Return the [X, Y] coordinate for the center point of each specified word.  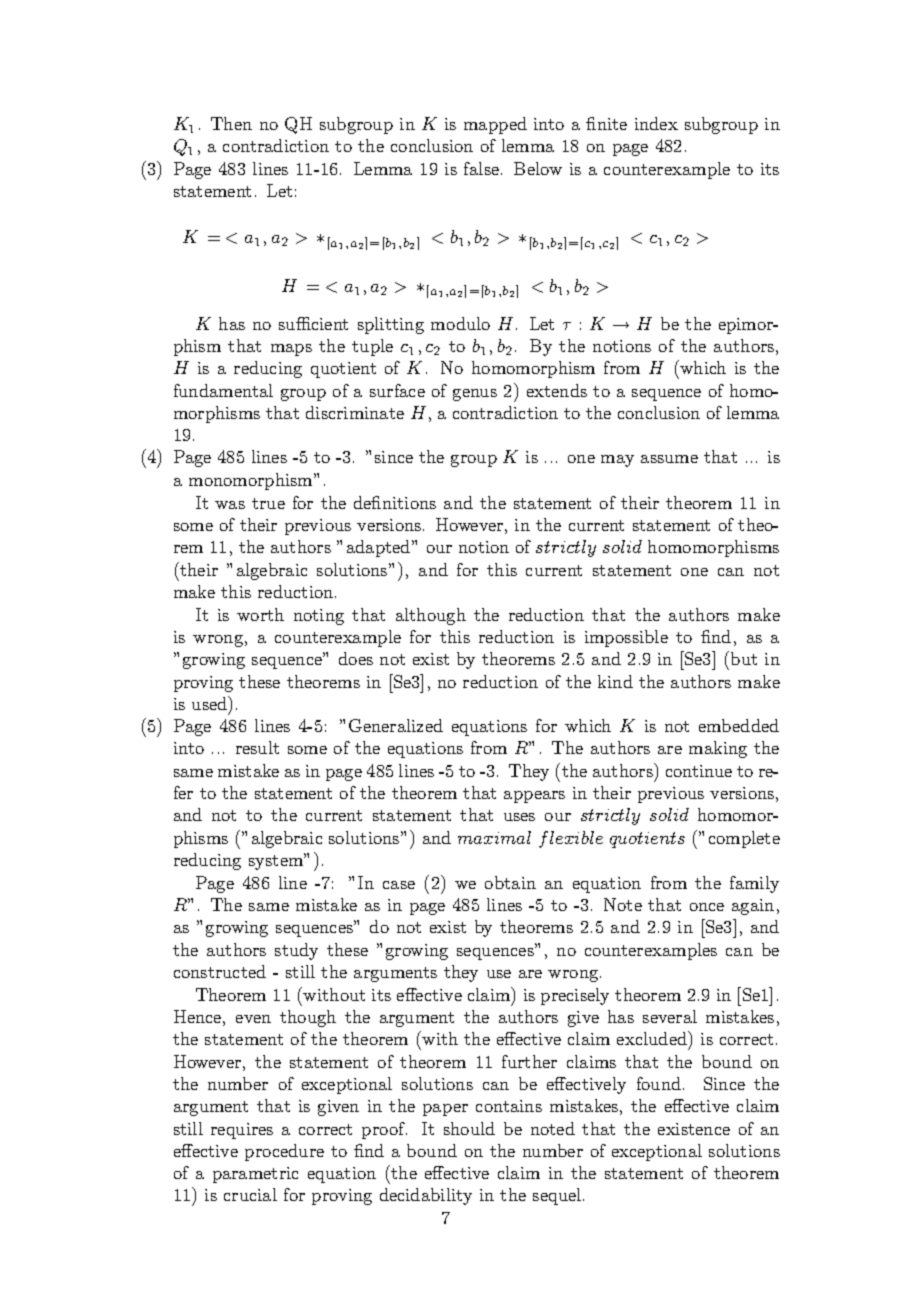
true [268, 503]
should [469, 1128]
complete [744, 839]
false [483, 168]
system [277, 861]
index [656, 123]
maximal [494, 837]
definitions [395, 502]
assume [669, 459]
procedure [284, 1152]
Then [231, 123]
